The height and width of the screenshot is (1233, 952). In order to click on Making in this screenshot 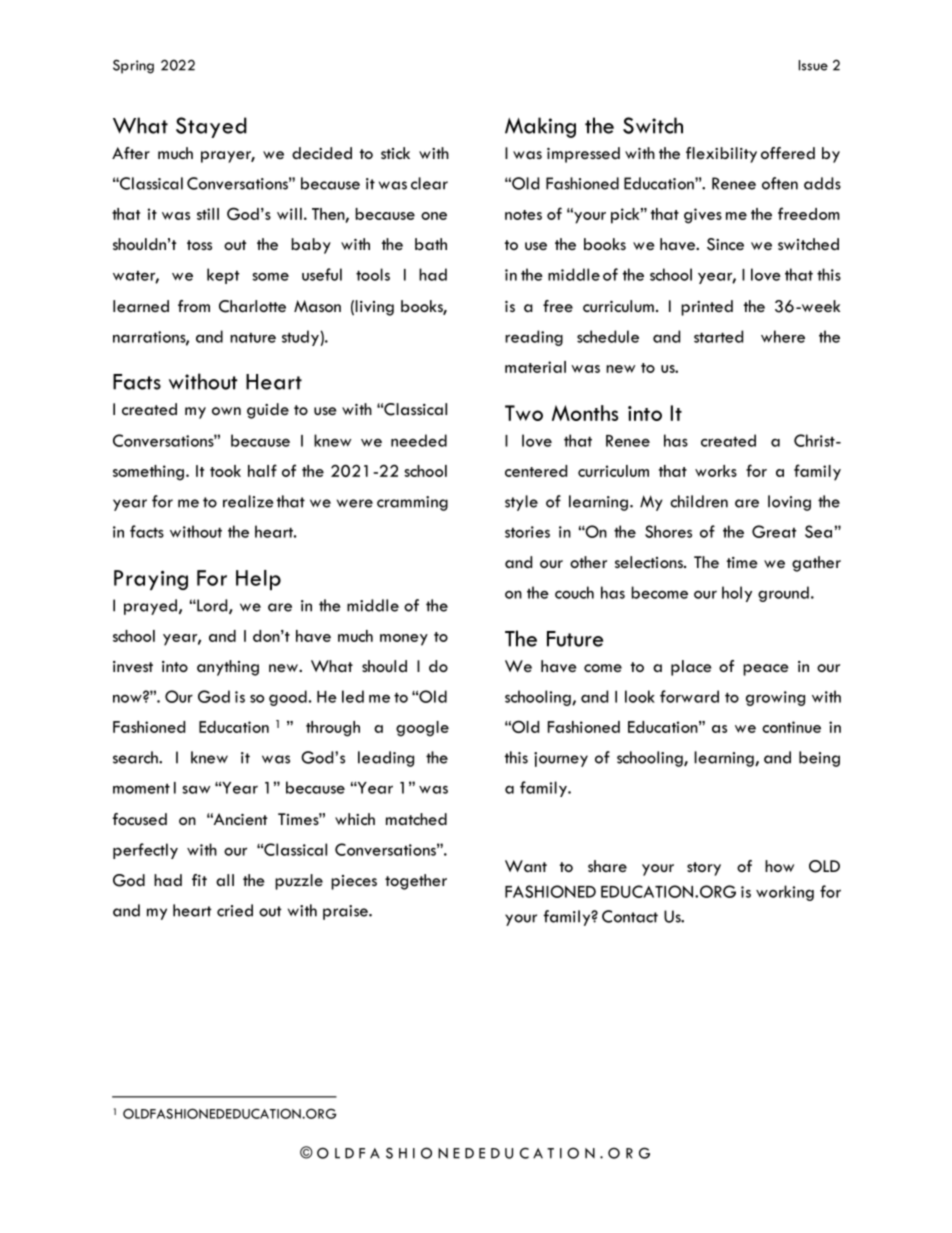, I will do `click(540, 127)`.
